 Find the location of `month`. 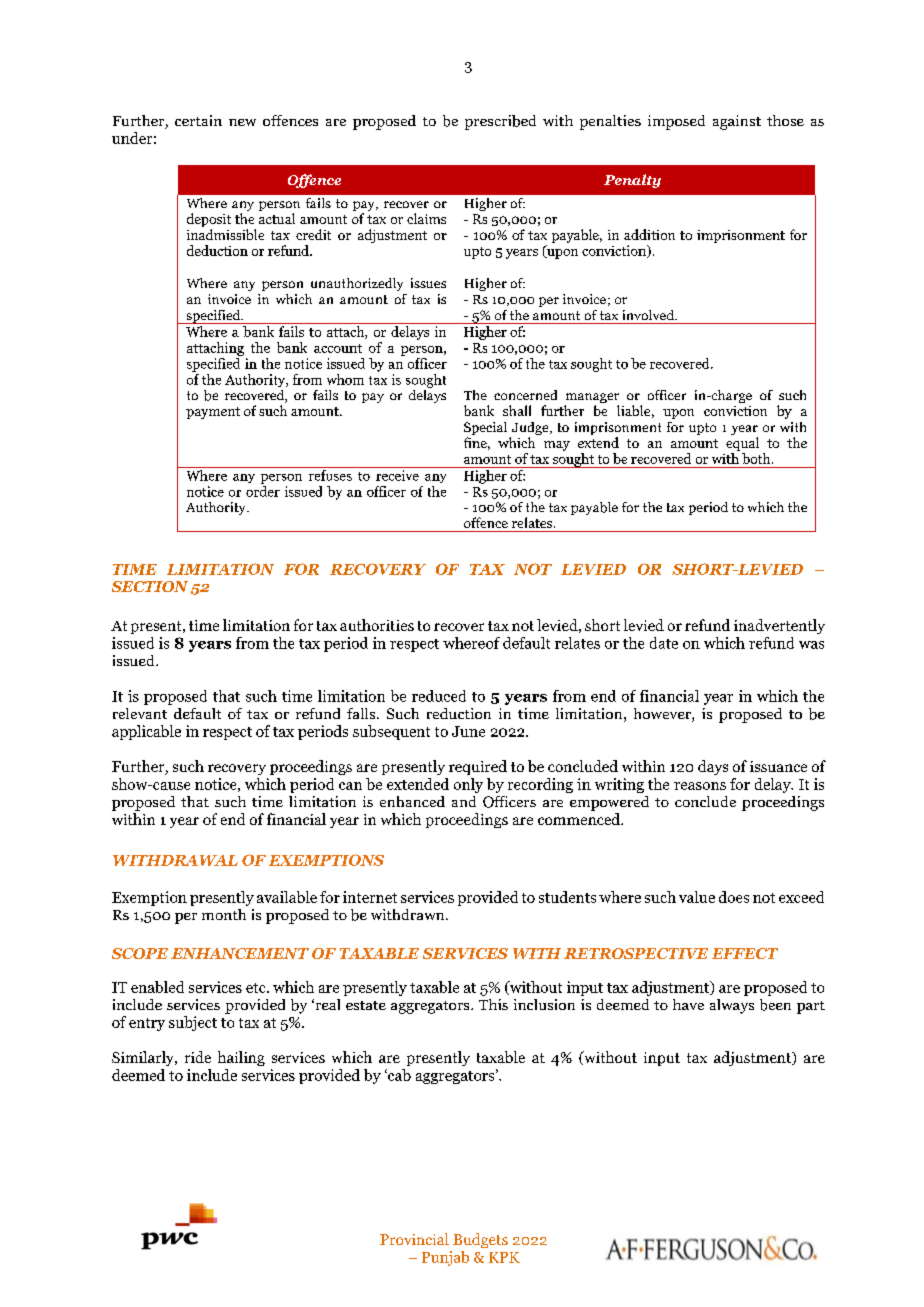

month is located at coordinates (224, 914).
